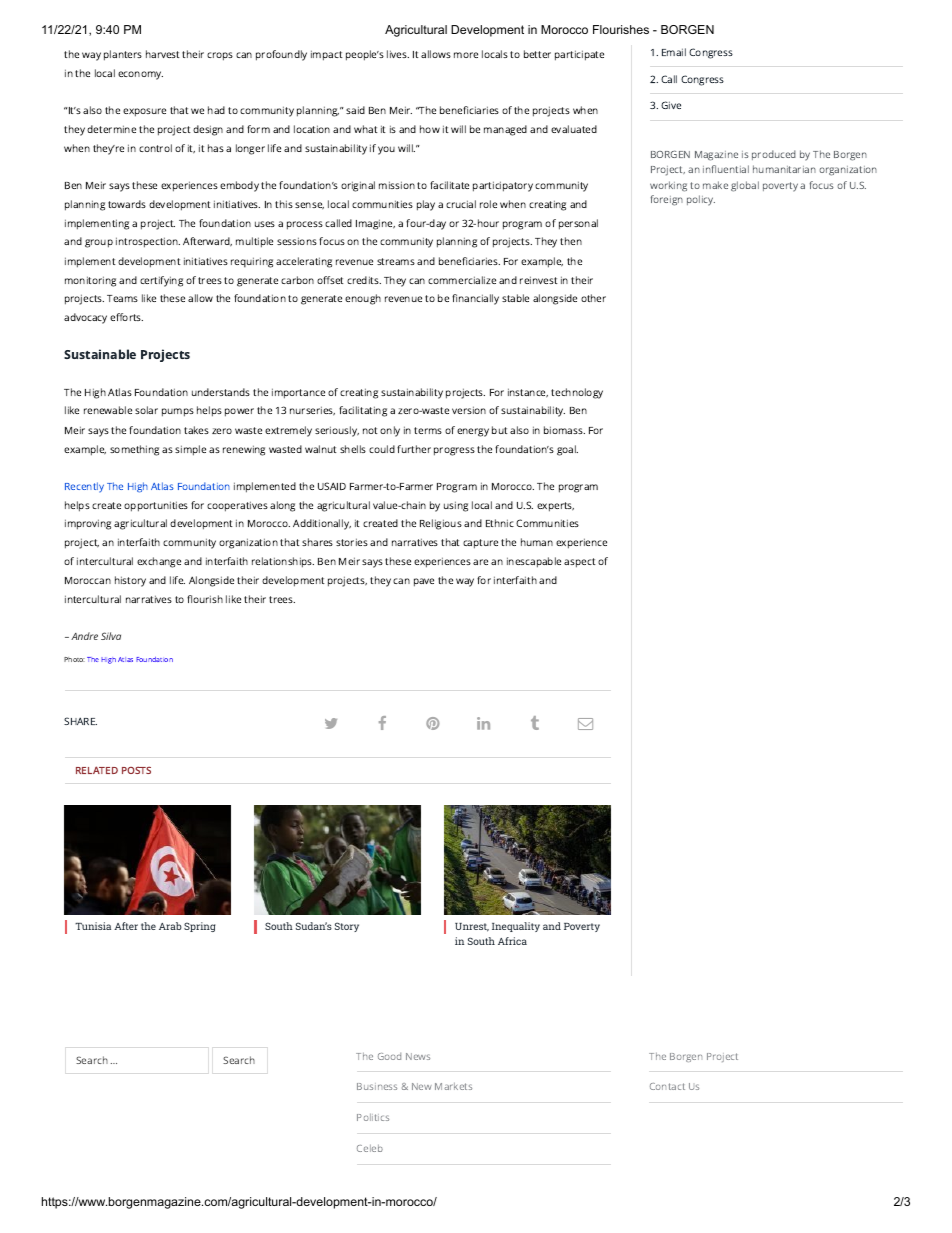 This document has height=1233, width=952. What do you see at coordinates (671, 105) in the document?
I see `Give` at bounding box center [671, 105].
